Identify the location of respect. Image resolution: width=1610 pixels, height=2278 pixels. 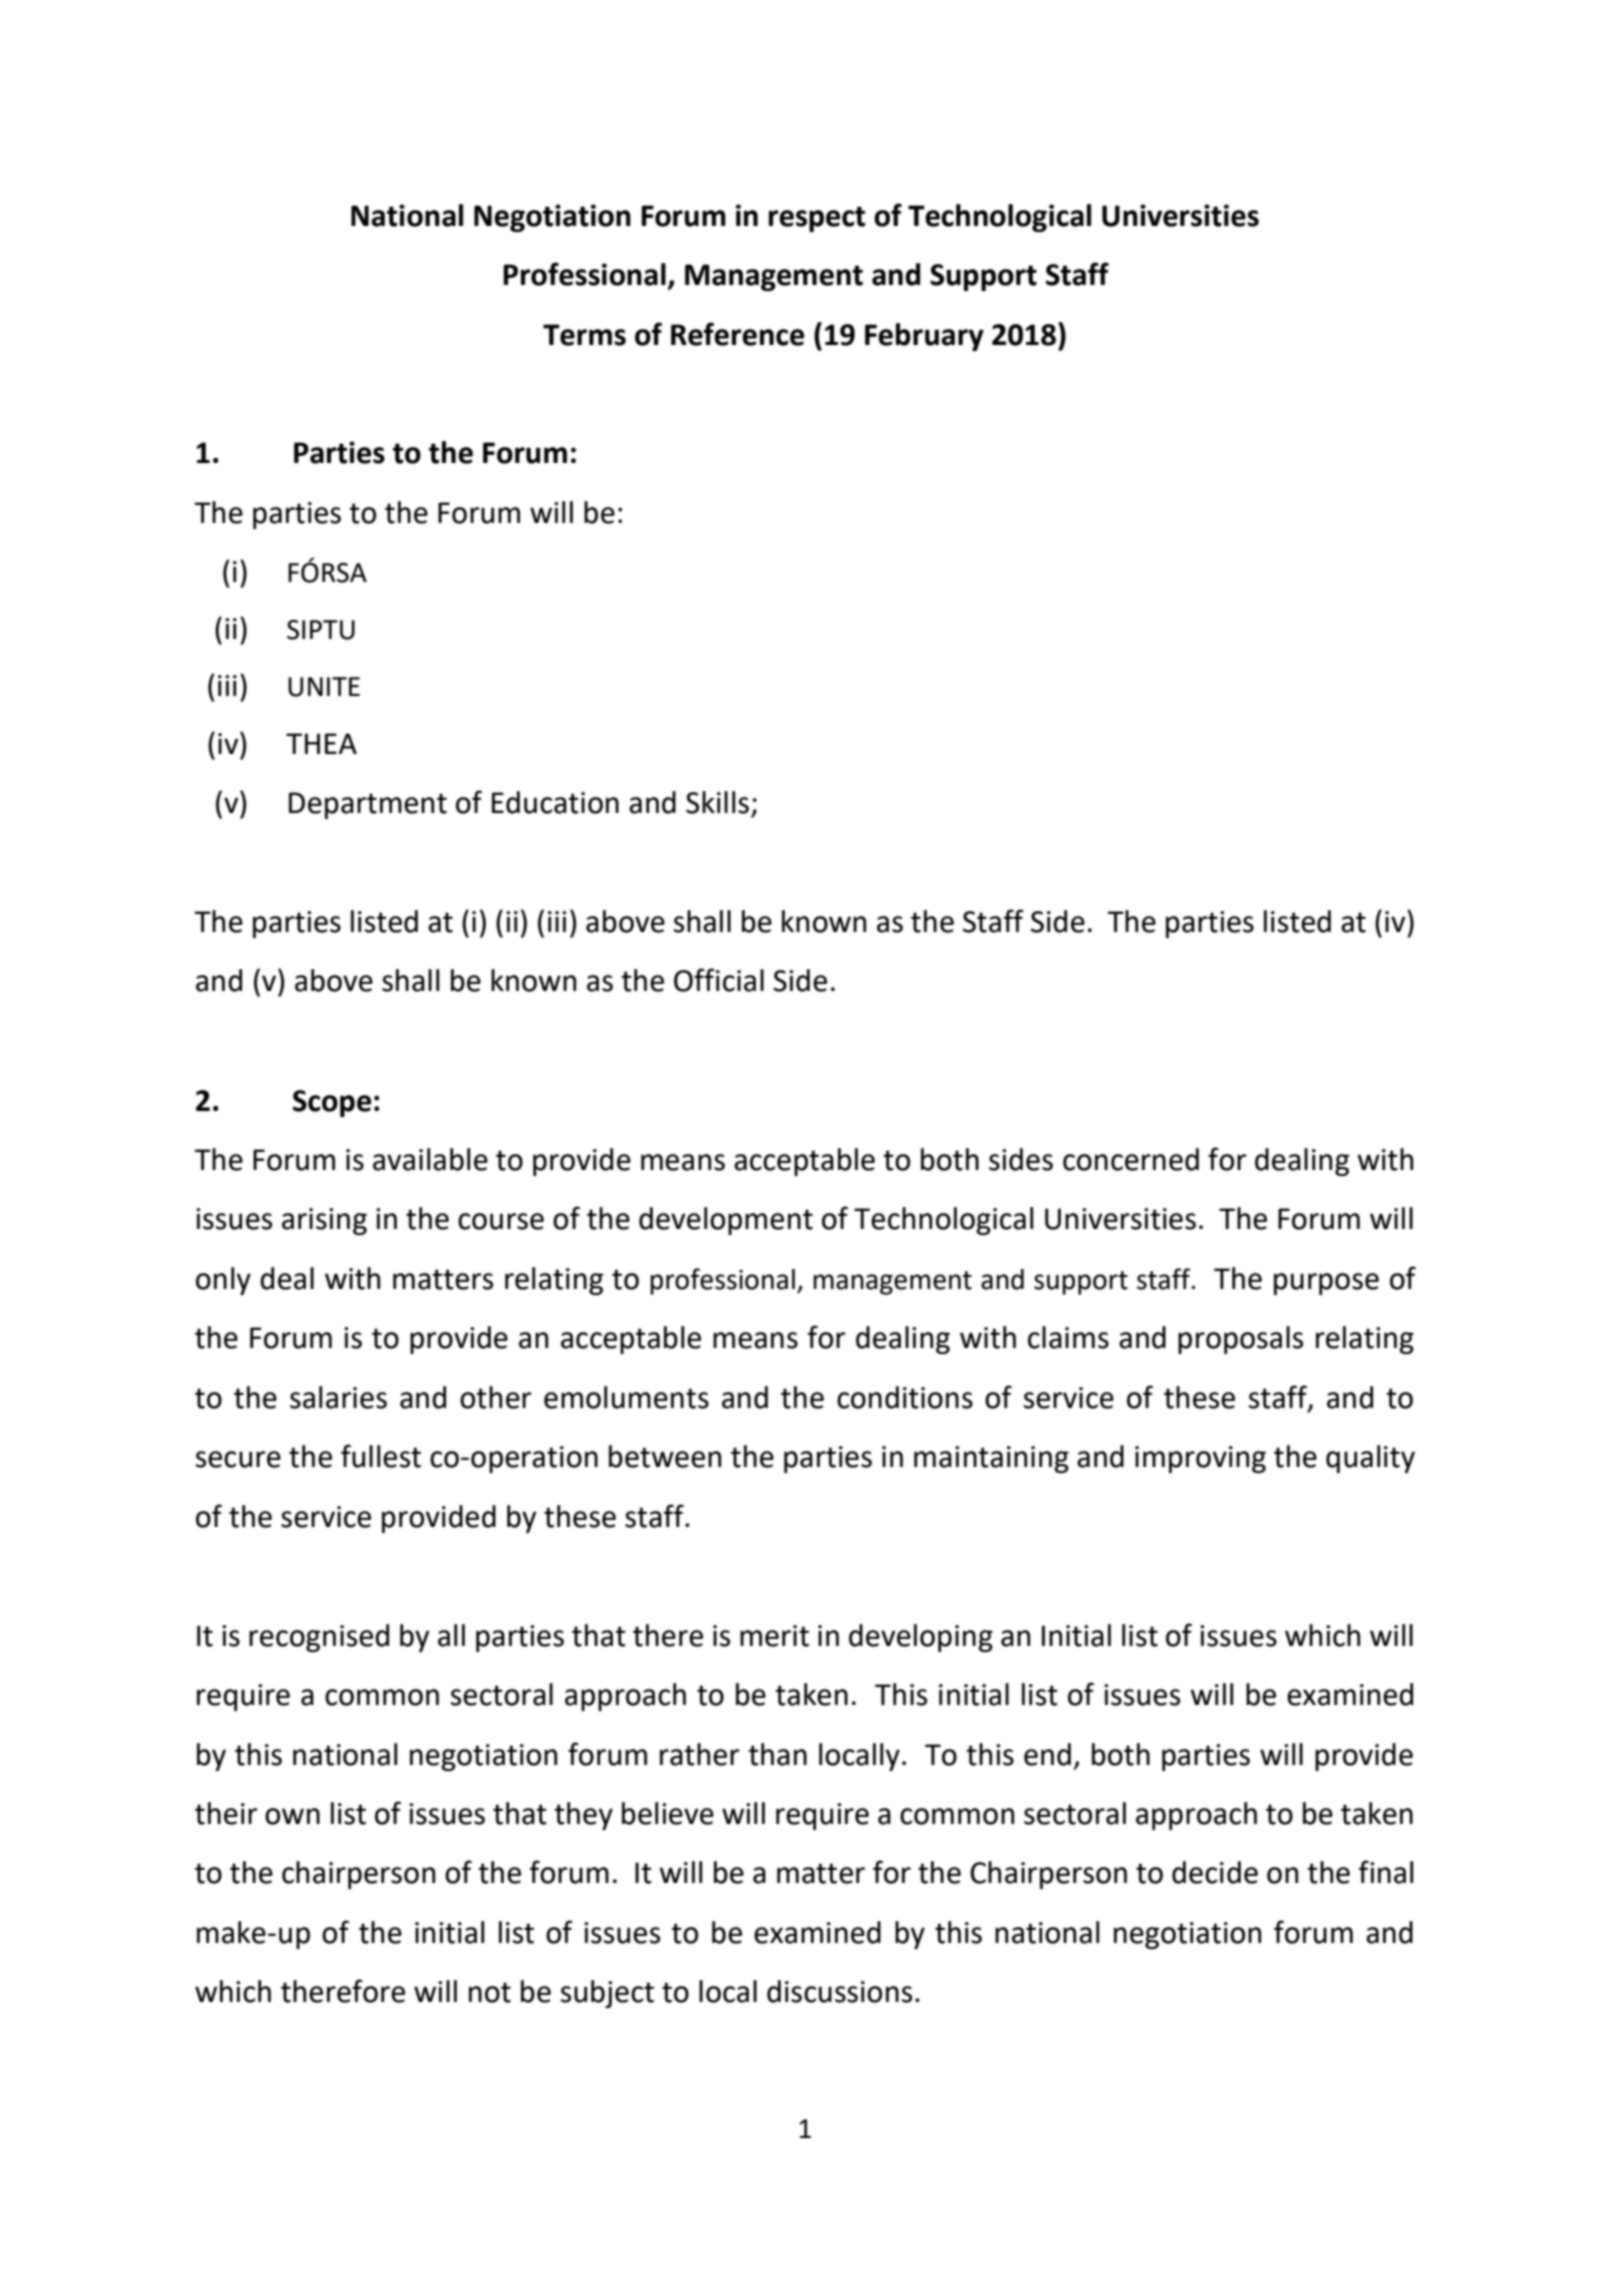
(817, 219).
